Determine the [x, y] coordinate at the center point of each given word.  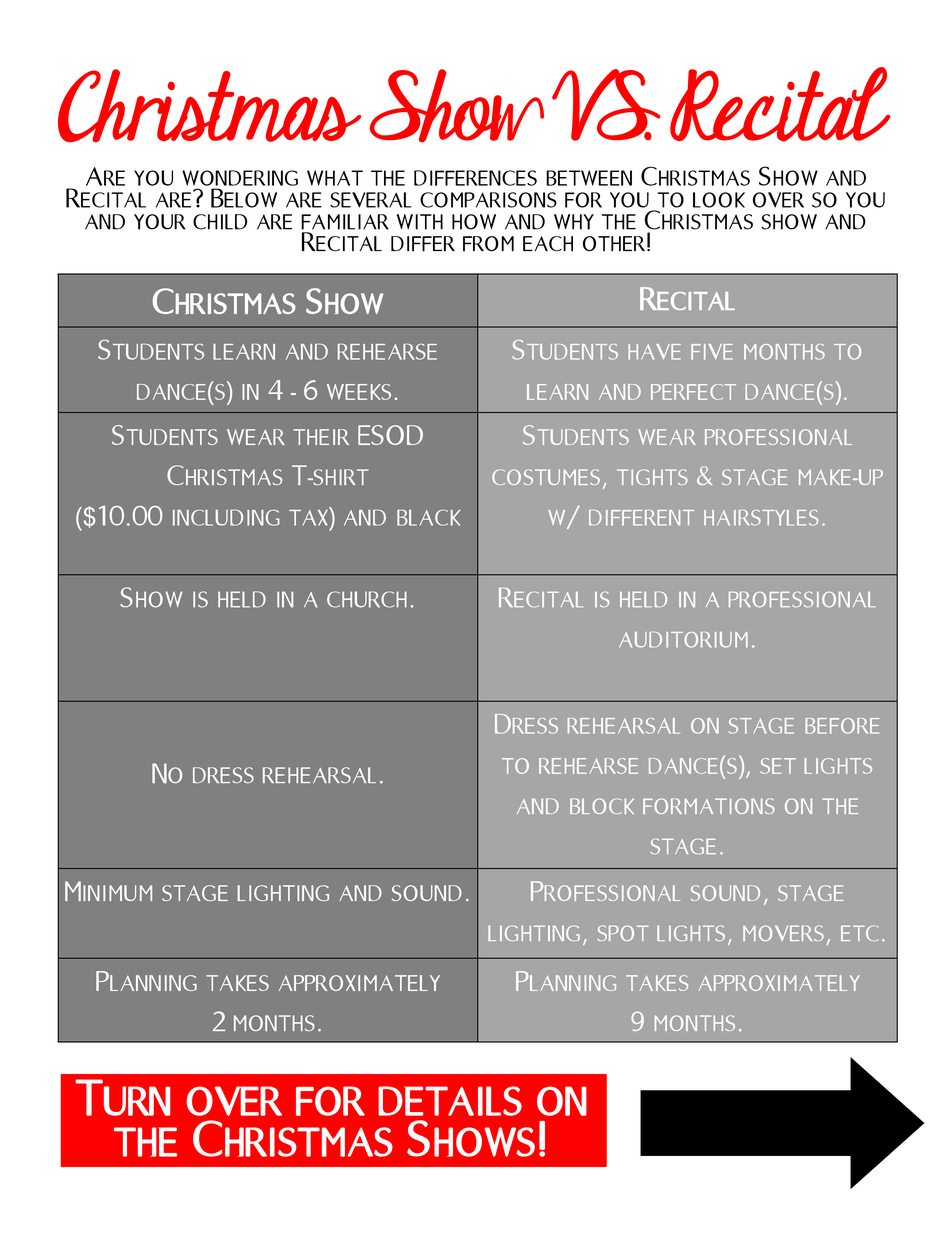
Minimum [108, 891]
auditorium [683, 640]
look [719, 200]
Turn [122, 1097]
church [367, 599]
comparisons [488, 200]
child [220, 222]
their [321, 437]
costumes [546, 477]
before [842, 726]
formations [709, 806]
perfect [693, 392]
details [450, 1101]
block [602, 806]
